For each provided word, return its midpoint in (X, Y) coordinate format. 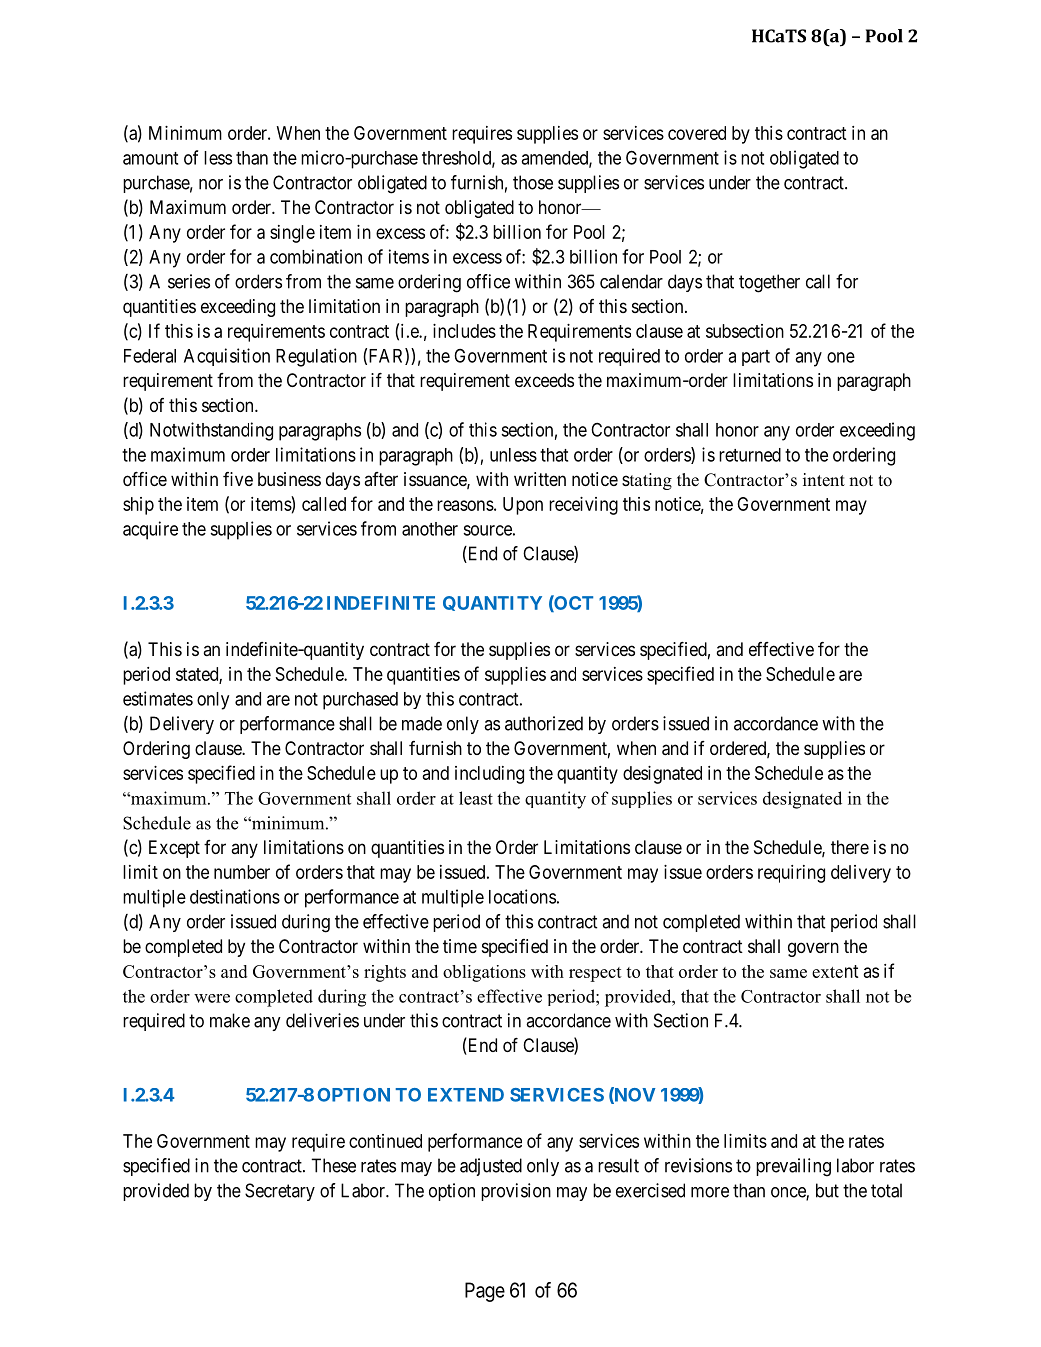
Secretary (280, 1192)
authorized (544, 723)
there (850, 847)
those (533, 182)
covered (697, 133)
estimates (158, 698)
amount (150, 158)
